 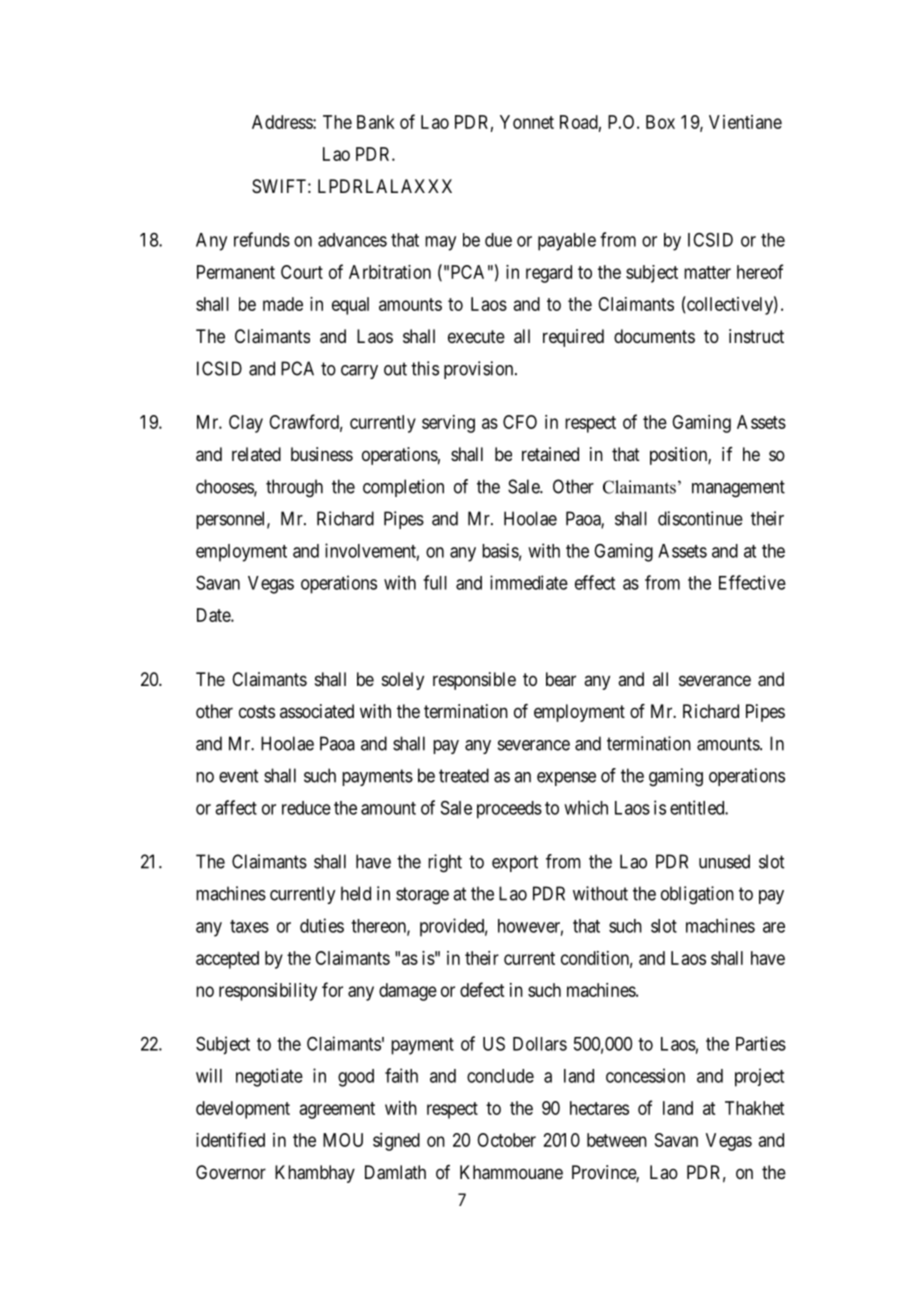 What do you see at coordinates (498, 240) in the screenshot?
I see `due` at bounding box center [498, 240].
